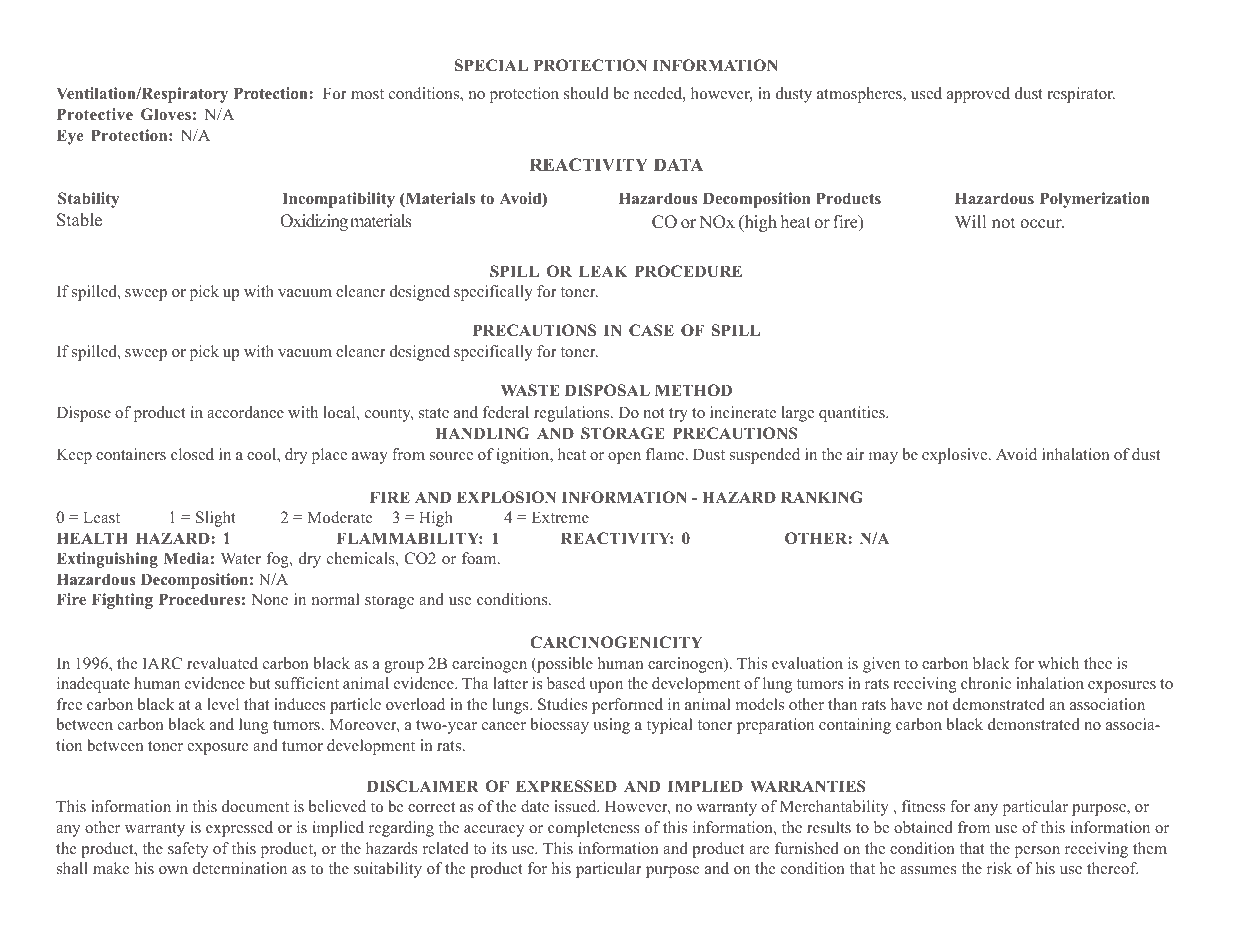  I want to click on Gloves, so click(166, 114).
